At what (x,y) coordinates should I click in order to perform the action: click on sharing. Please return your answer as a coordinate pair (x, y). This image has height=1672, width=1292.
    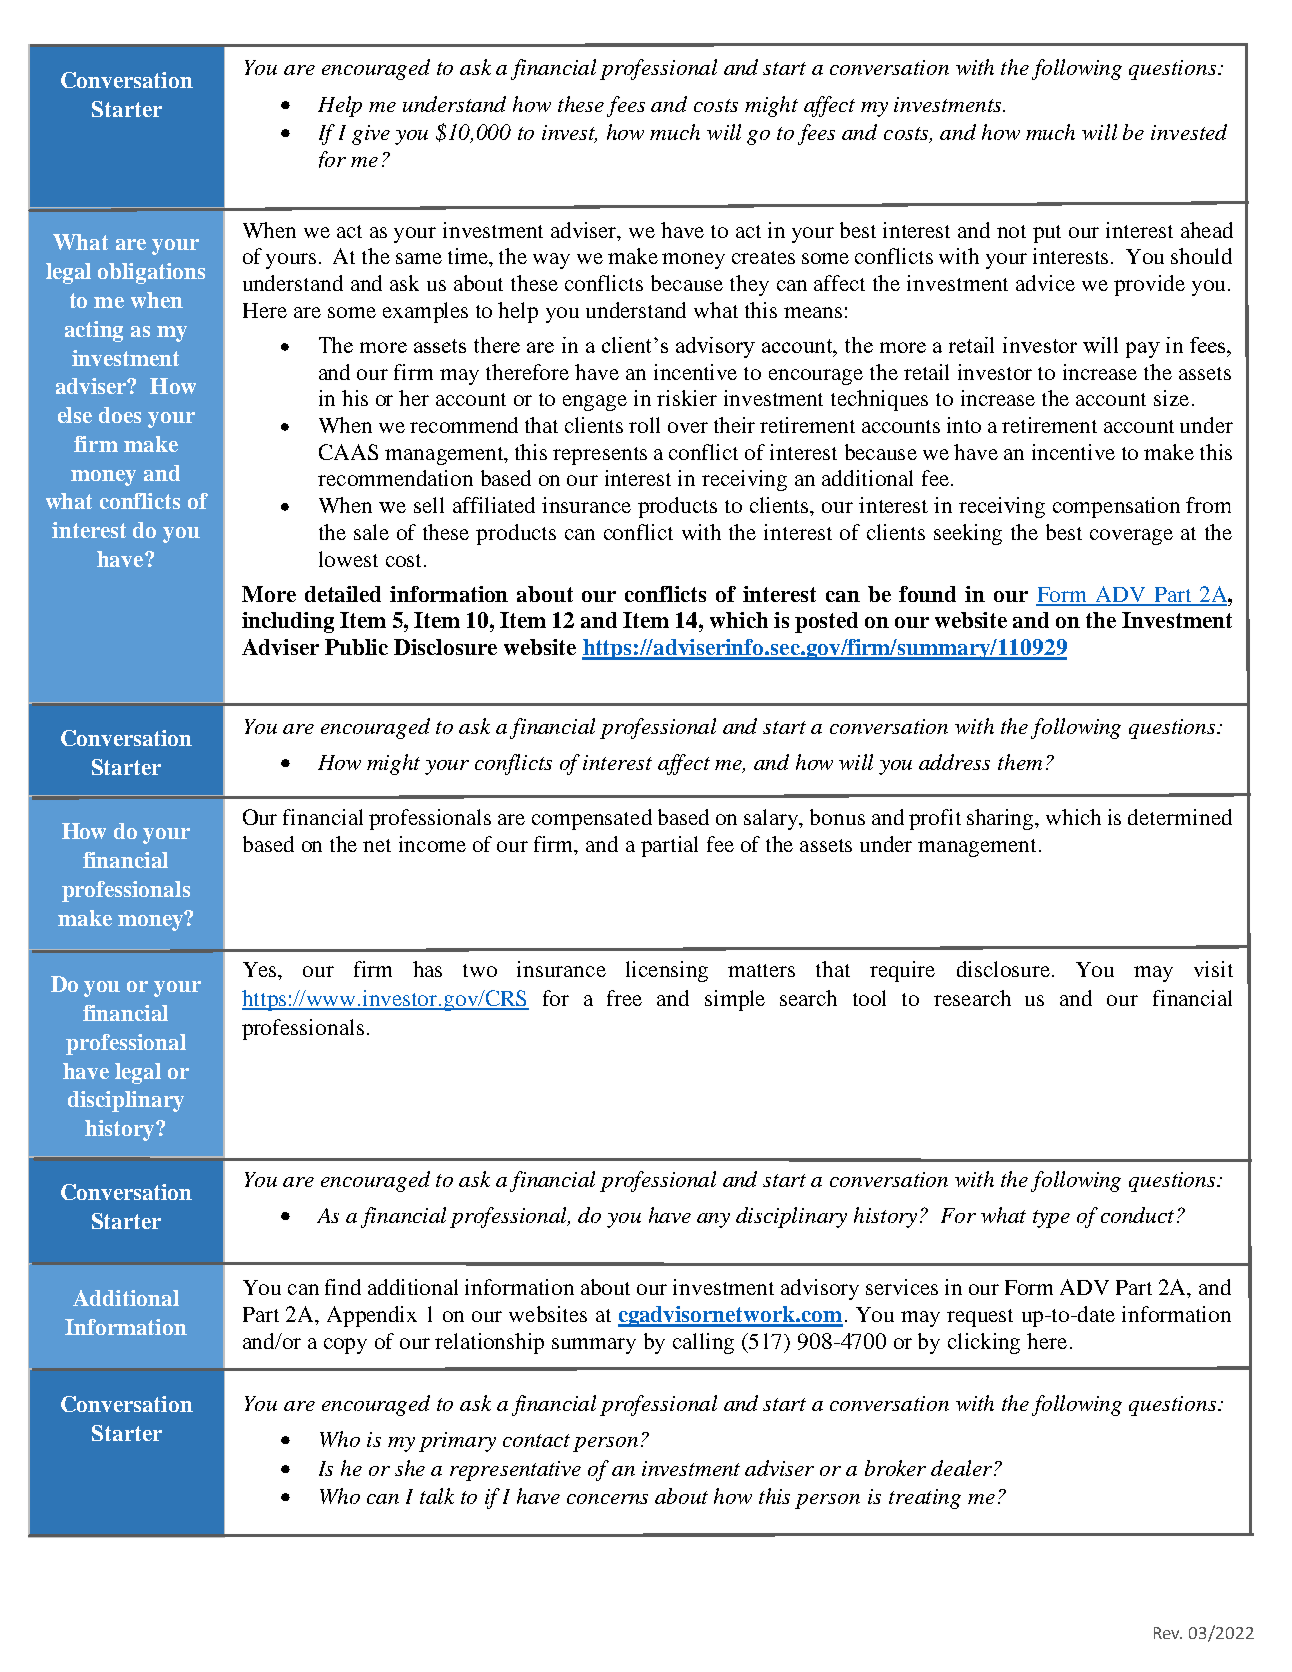
    Looking at the image, I should click on (1001, 819).
